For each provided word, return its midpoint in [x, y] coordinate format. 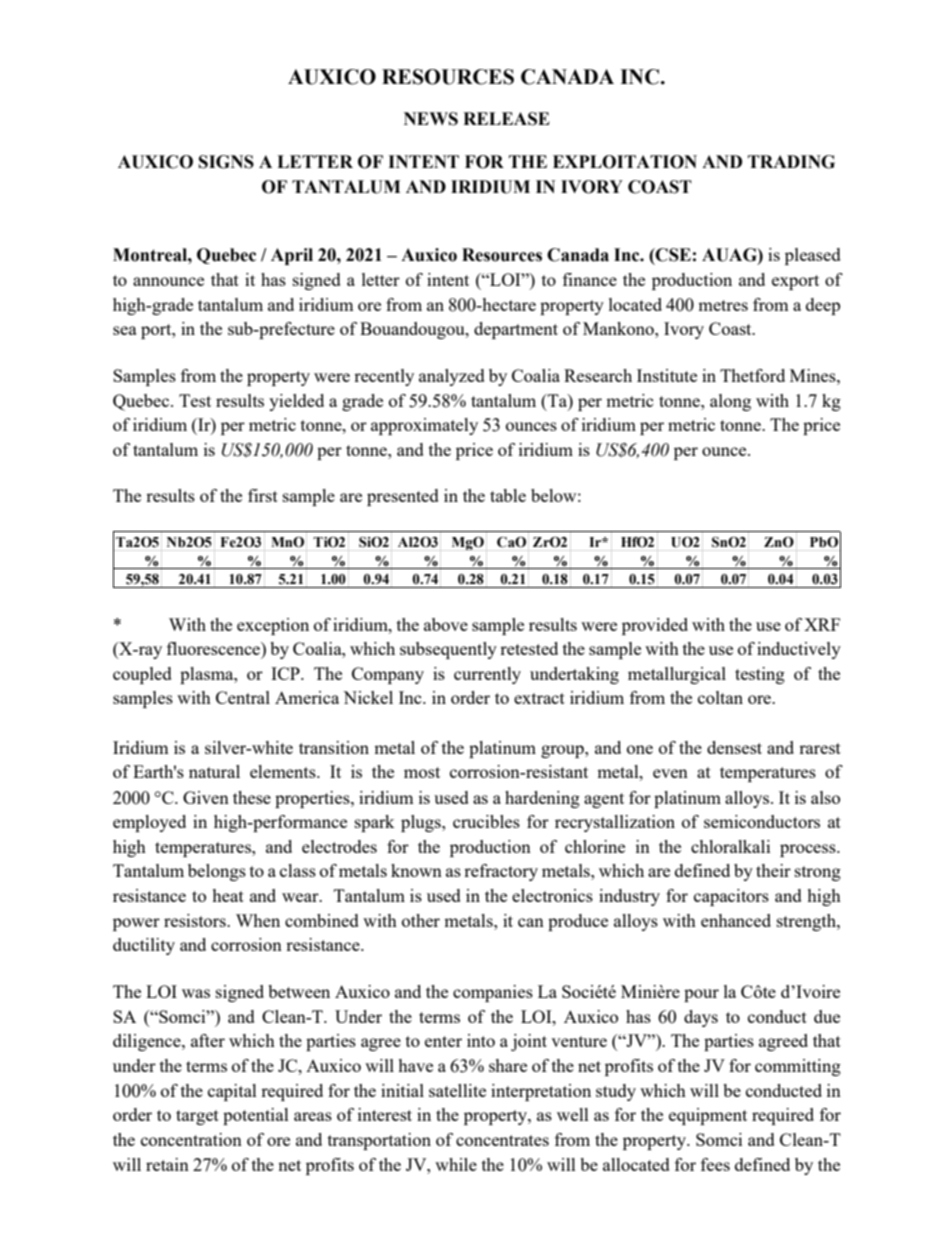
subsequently [448, 650]
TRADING [791, 162]
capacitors [731, 897]
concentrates [502, 1140]
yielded [296, 402]
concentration [191, 1139]
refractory [501, 872]
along [730, 402]
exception [273, 626]
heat [228, 895]
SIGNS [226, 162]
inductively [799, 650]
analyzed [452, 377]
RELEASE [506, 119]
